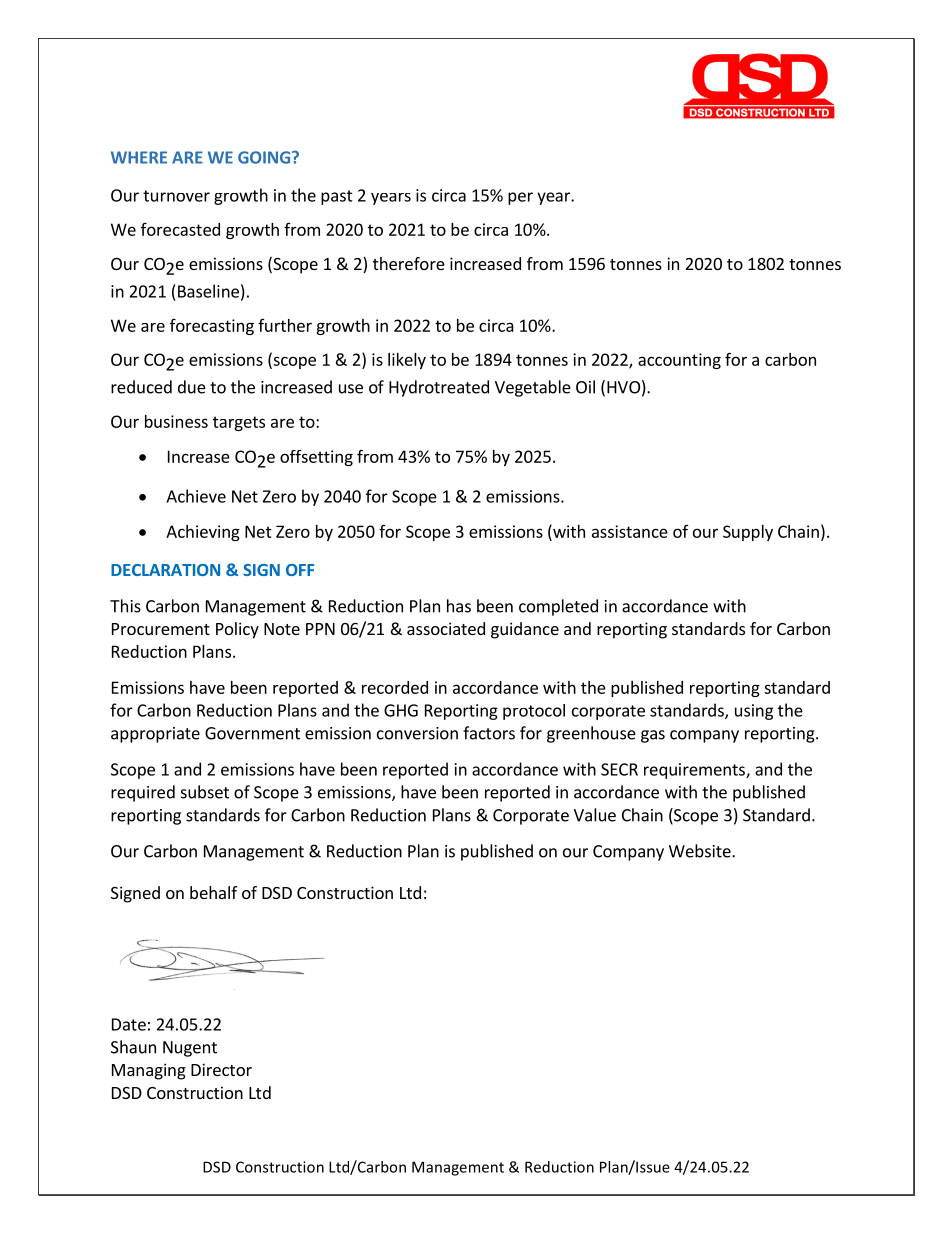 This document has height=1233, width=952. What do you see at coordinates (679, 361) in the document?
I see `accounting` at bounding box center [679, 361].
